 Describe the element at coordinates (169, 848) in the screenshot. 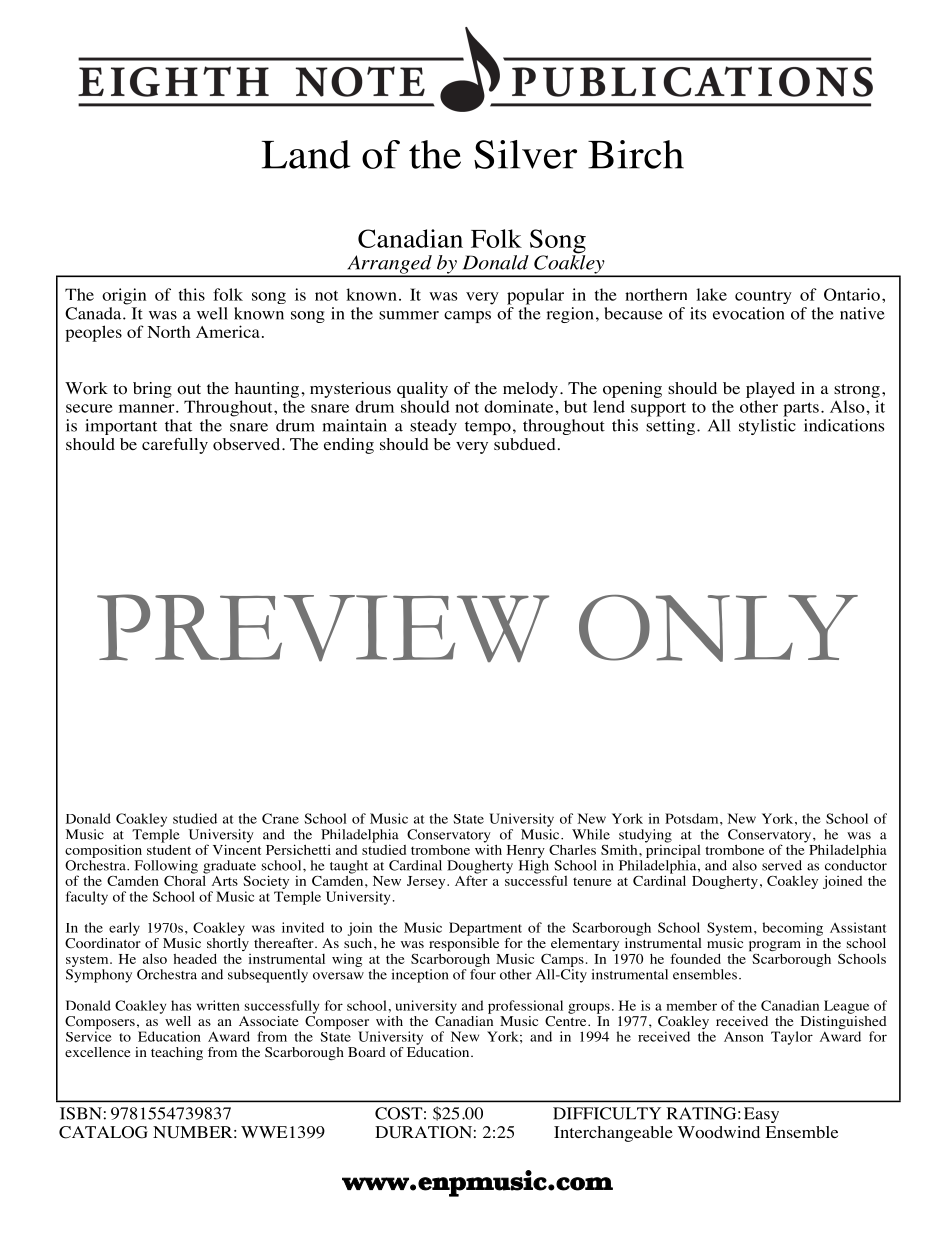

I see `student` at that location.
